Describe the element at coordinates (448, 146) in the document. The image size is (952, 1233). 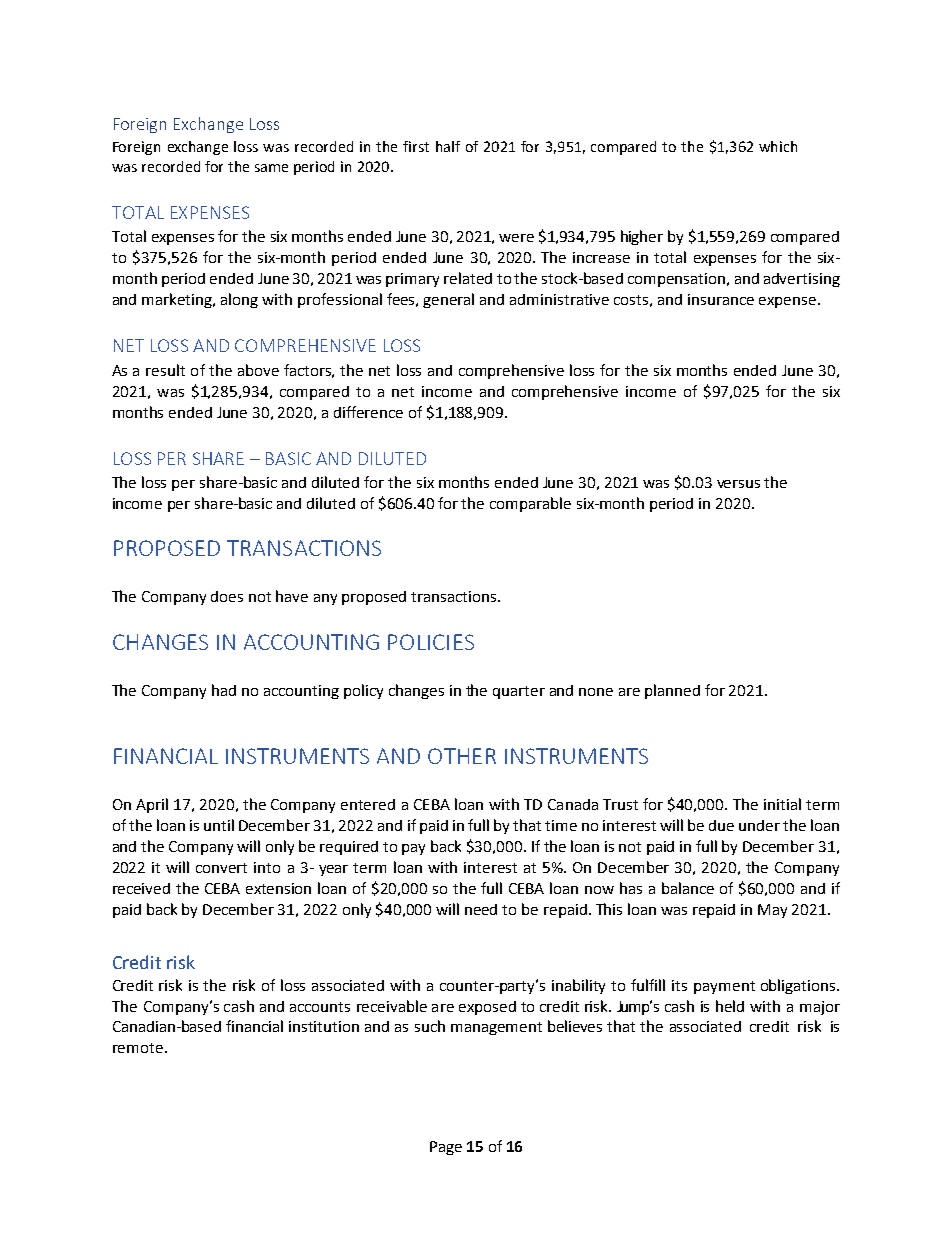
I see `half` at that location.
